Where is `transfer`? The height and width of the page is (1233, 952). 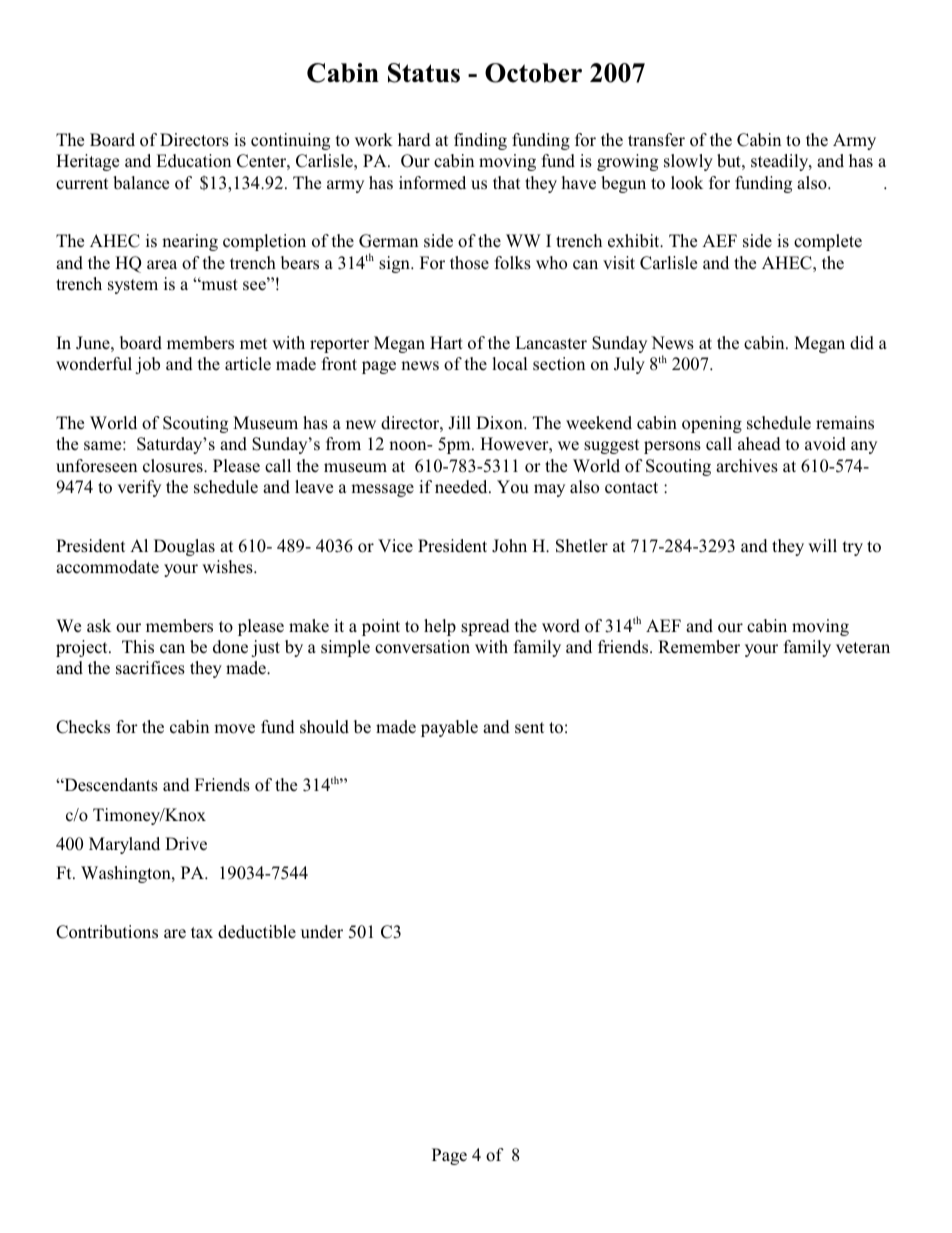 transfer is located at coordinates (656, 140).
